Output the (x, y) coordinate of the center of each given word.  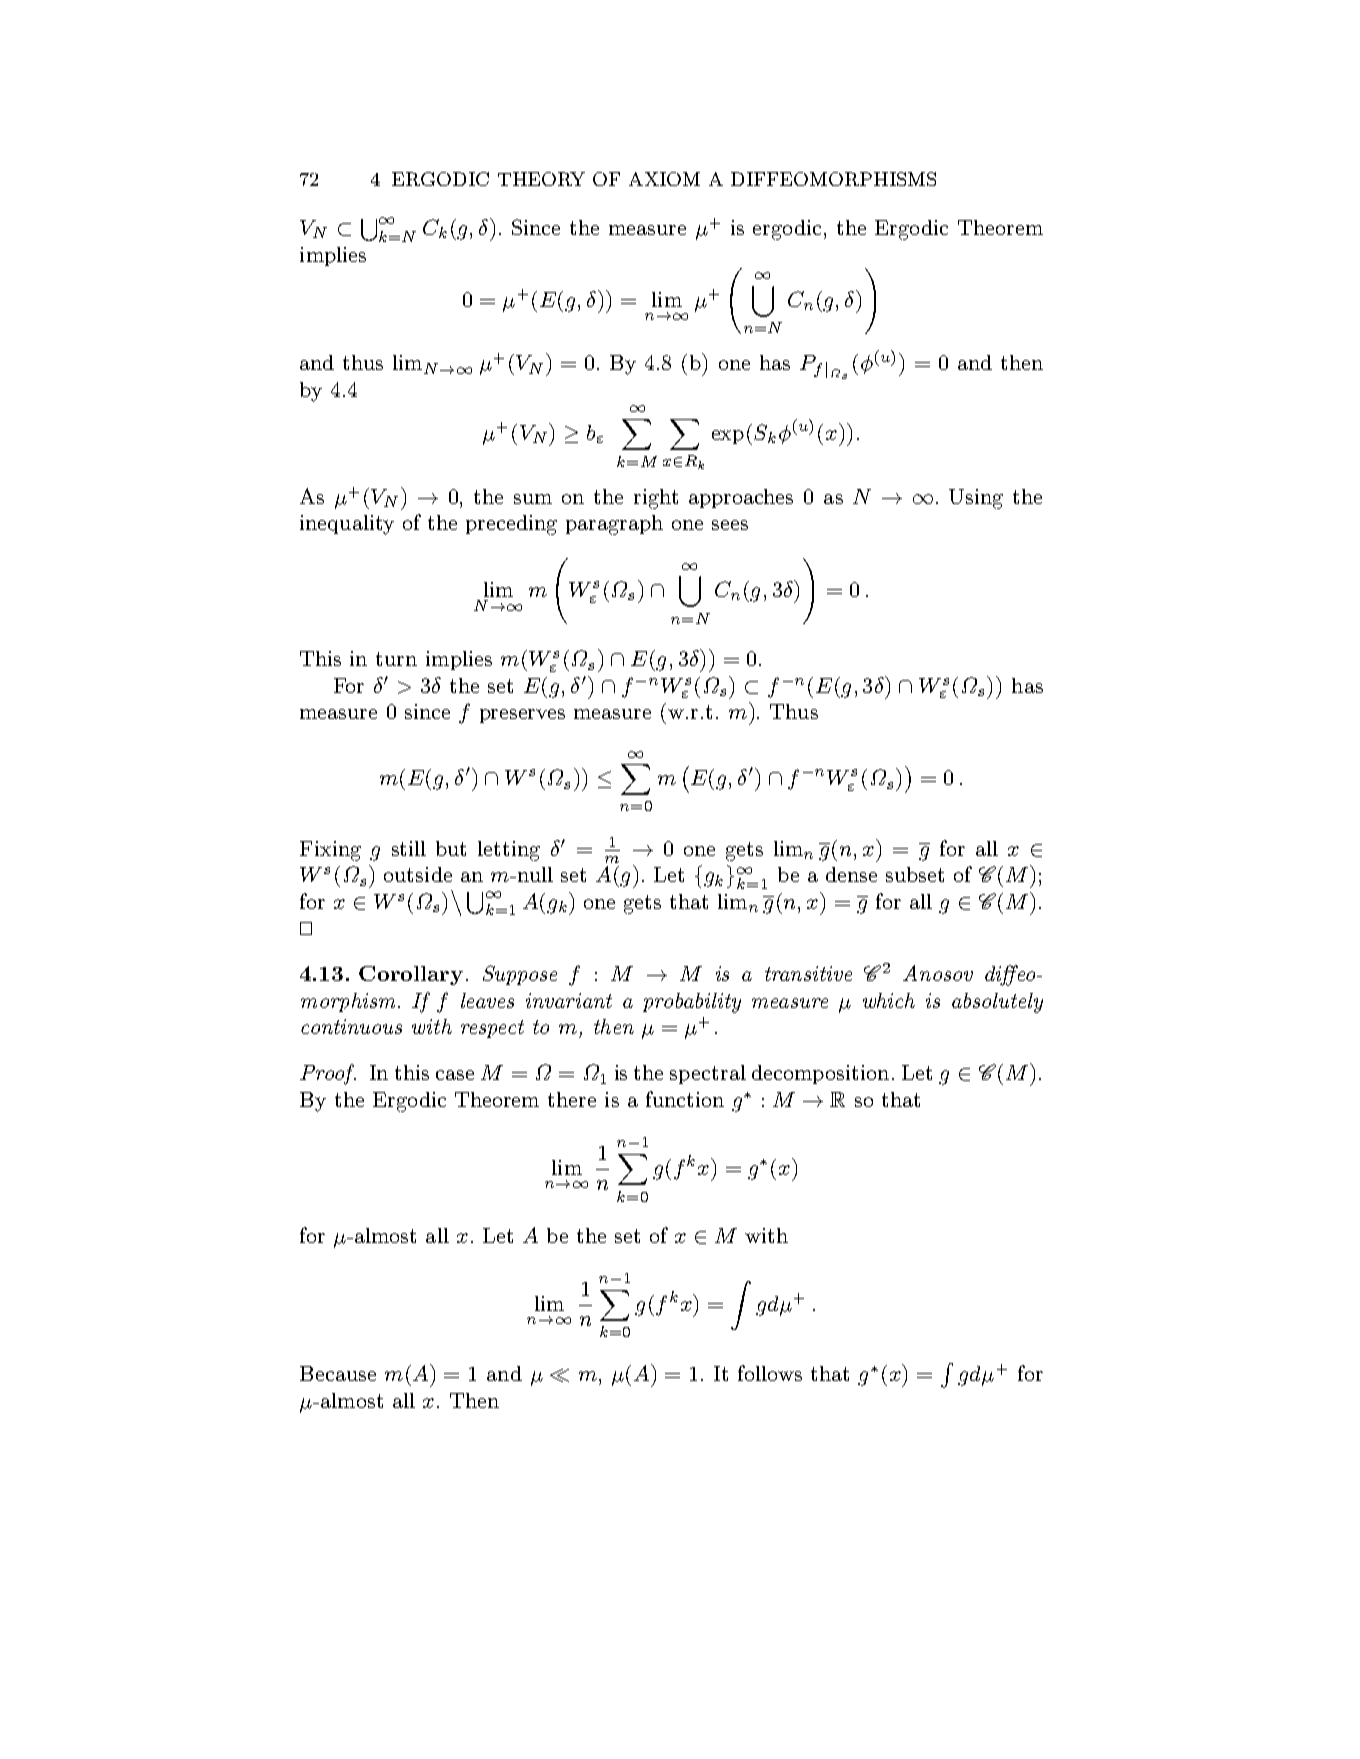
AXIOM (664, 179)
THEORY (541, 179)
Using (976, 499)
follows (770, 1373)
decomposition (820, 1074)
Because (338, 1373)
